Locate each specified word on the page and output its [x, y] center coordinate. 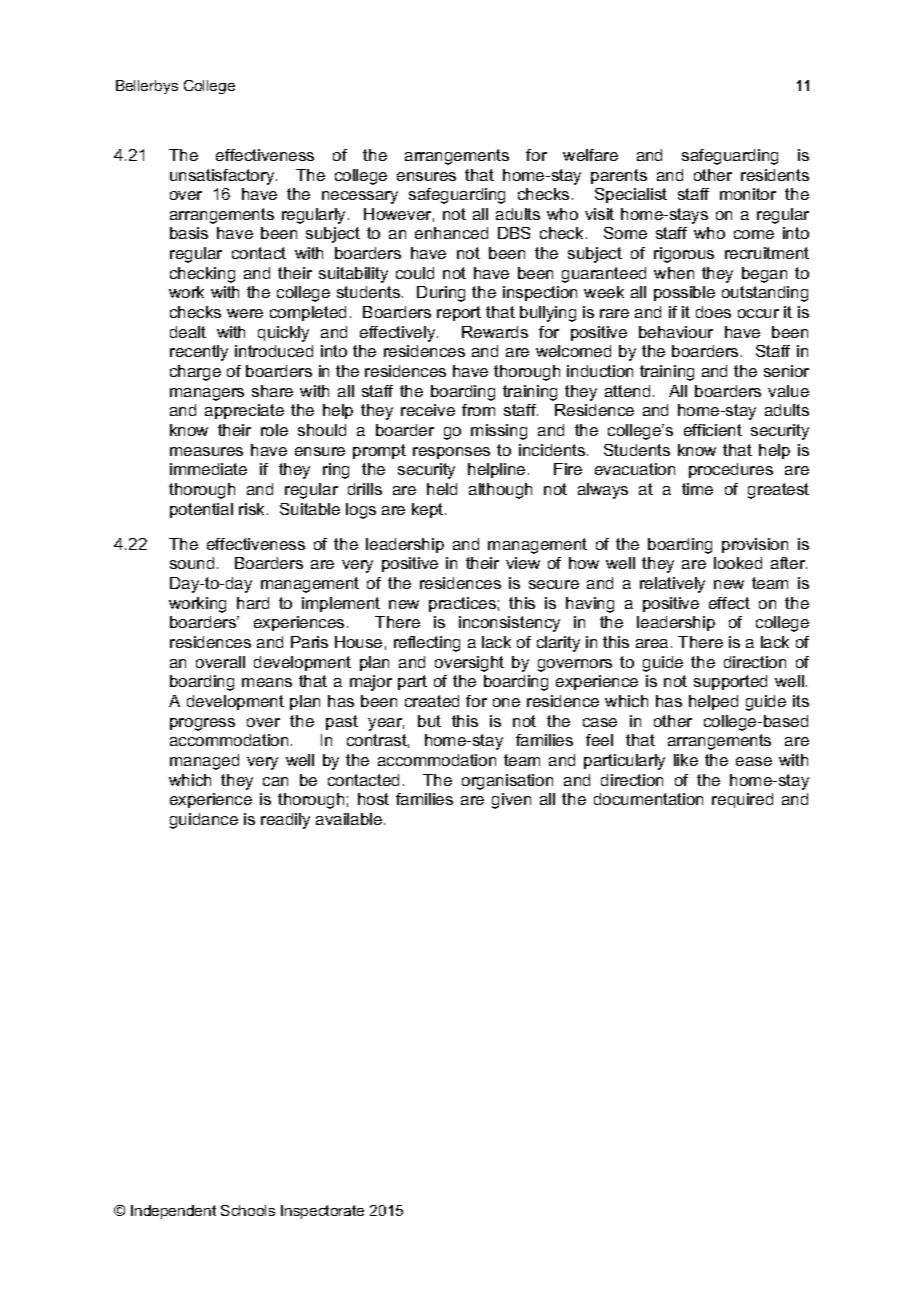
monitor [748, 194]
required [742, 800]
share [272, 391]
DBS [514, 233]
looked [738, 563]
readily [285, 821]
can [275, 781]
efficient [713, 430]
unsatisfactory [223, 177]
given [511, 801]
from [478, 410]
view [523, 563]
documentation [648, 799]
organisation [507, 782]
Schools [248, 1210]
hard [253, 603]
